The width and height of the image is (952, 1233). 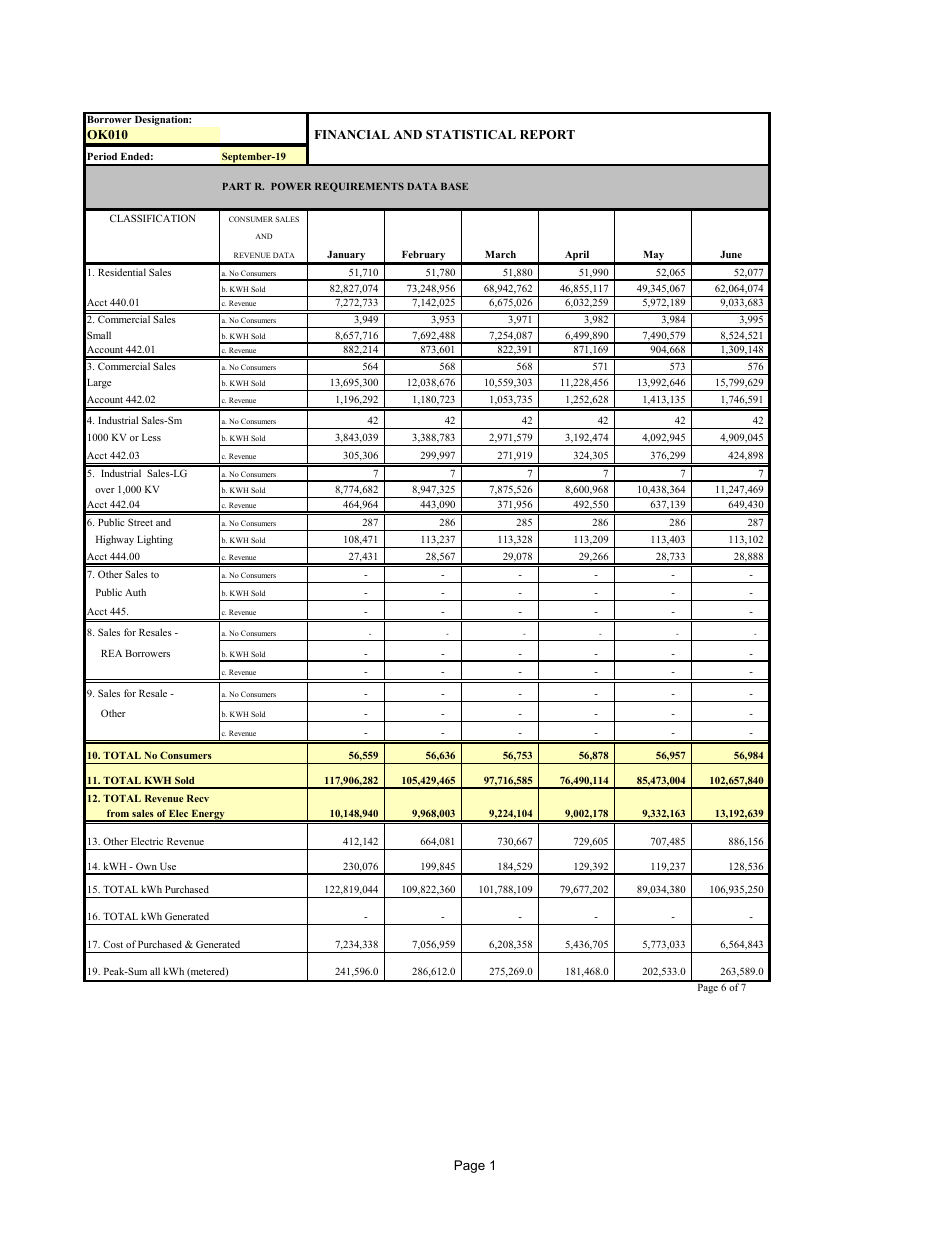 What do you see at coordinates (111, 653) in the image?
I see `REA` at bounding box center [111, 653].
